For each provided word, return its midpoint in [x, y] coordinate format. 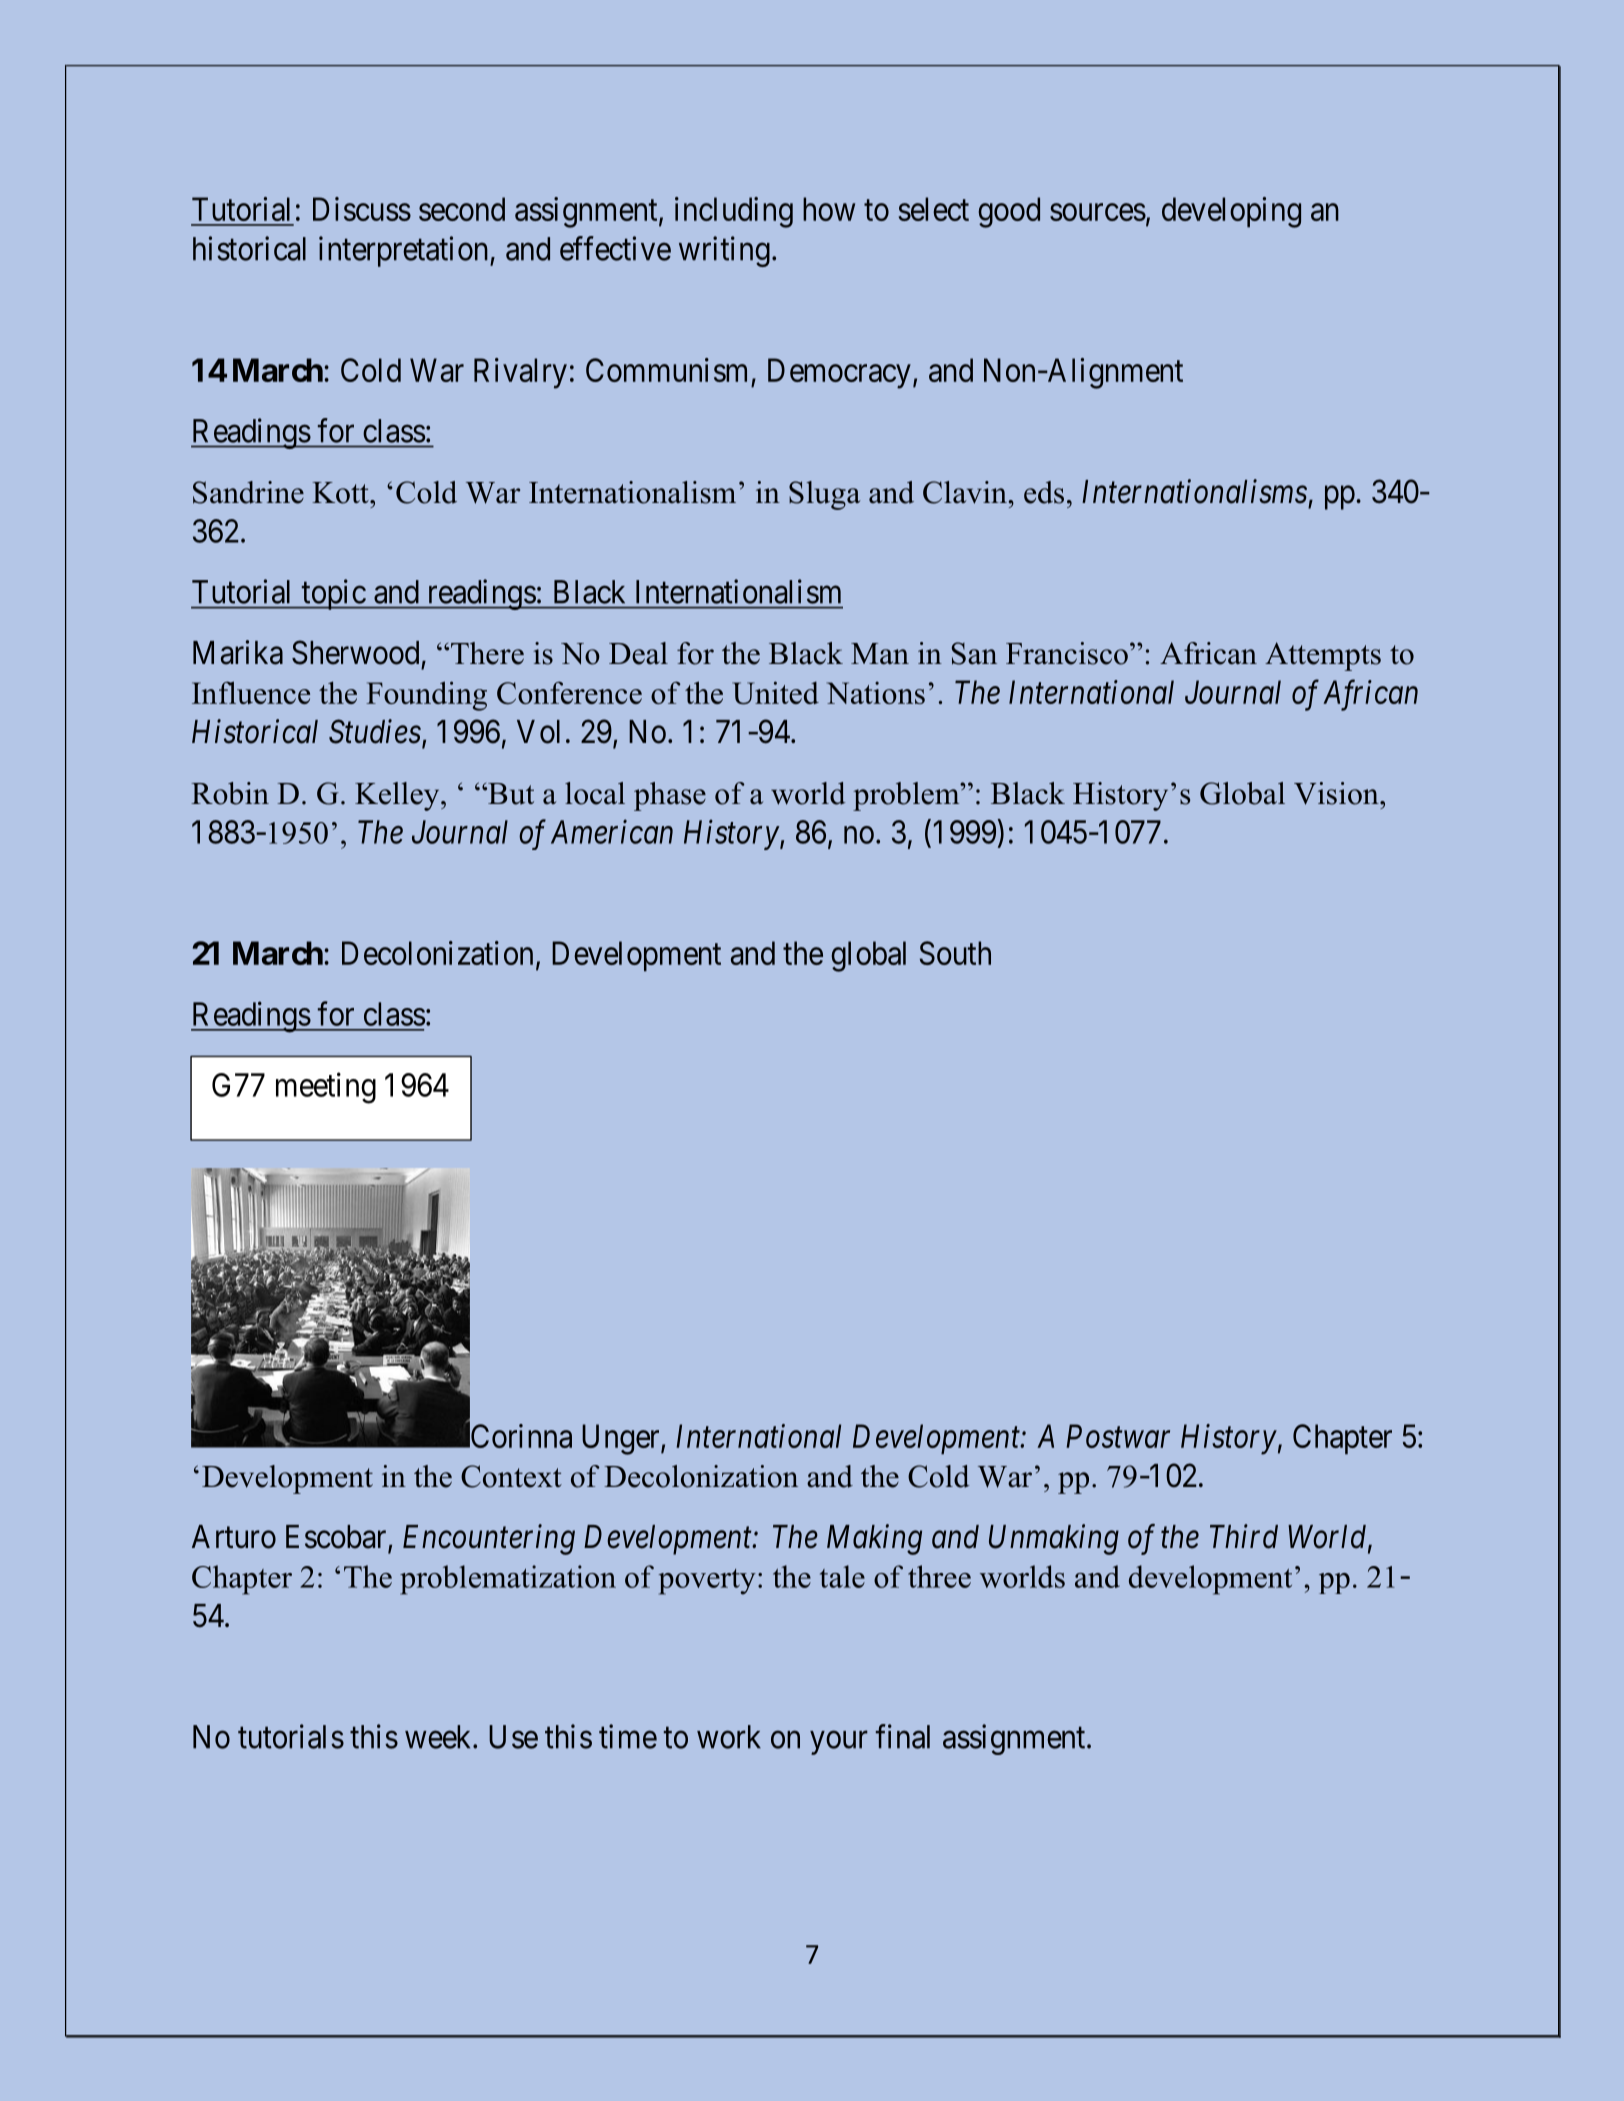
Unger [622, 1439]
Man [880, 654]
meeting [326, 1088]
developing [1231, 212]
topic [333, 594]
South [955, 953]
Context [511, 1476]
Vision [1337, 793]
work [729, 1737]
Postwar [1118, 1436]
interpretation [405, 251]
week [439, 1737]
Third [1244, 1536]
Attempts [1323, 656]
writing [724, 251]
